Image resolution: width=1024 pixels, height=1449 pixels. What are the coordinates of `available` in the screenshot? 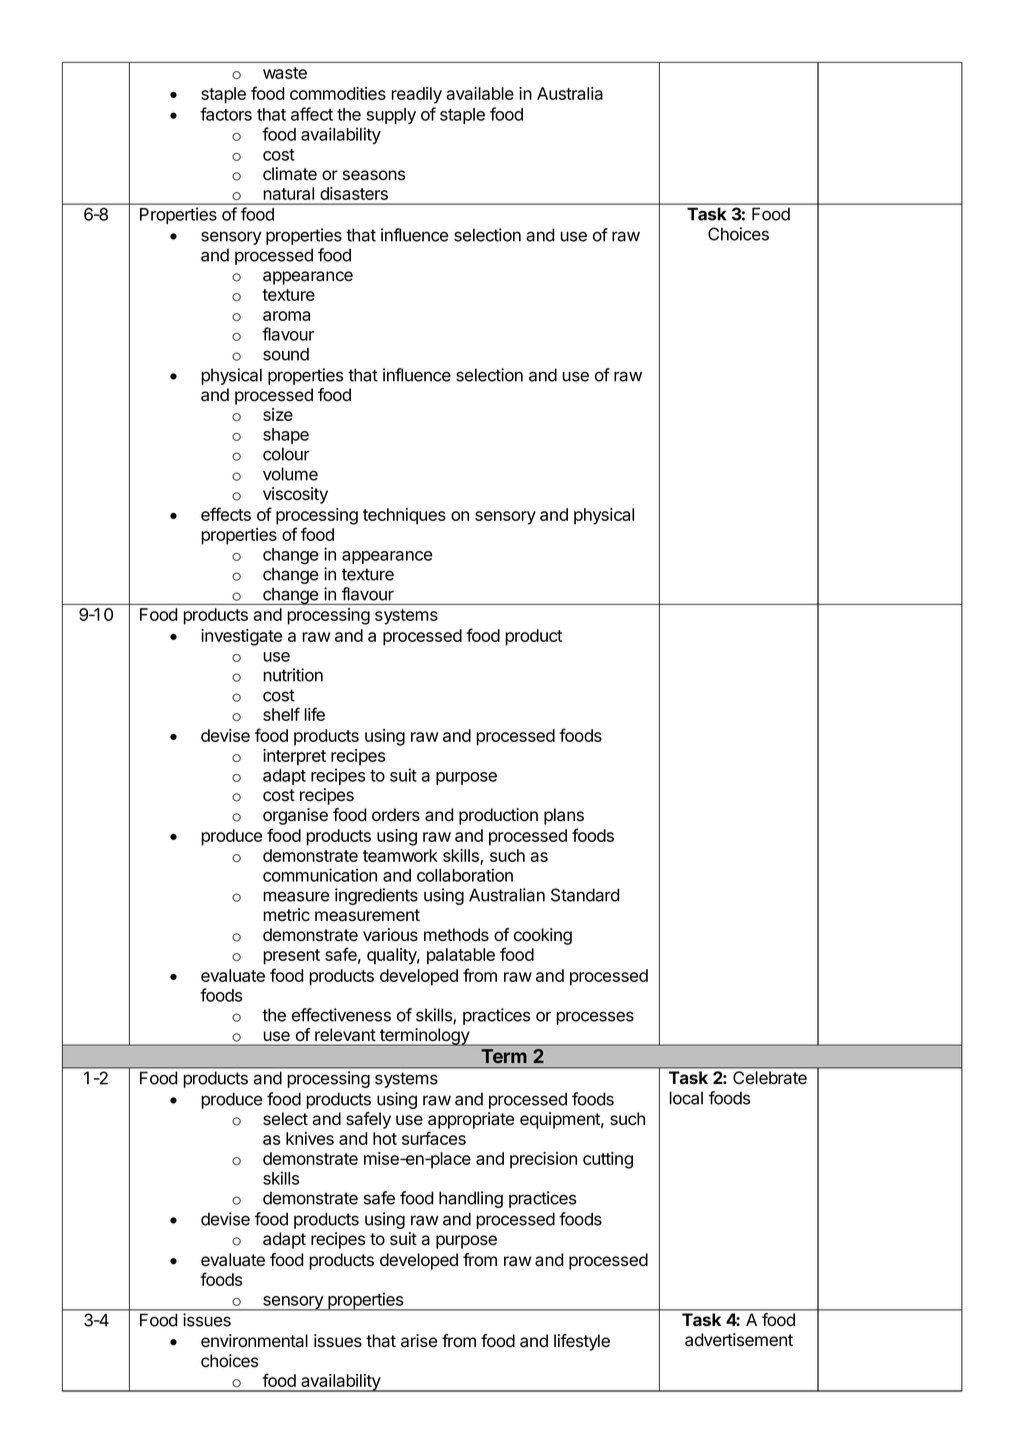 It's located at (480, 93).
